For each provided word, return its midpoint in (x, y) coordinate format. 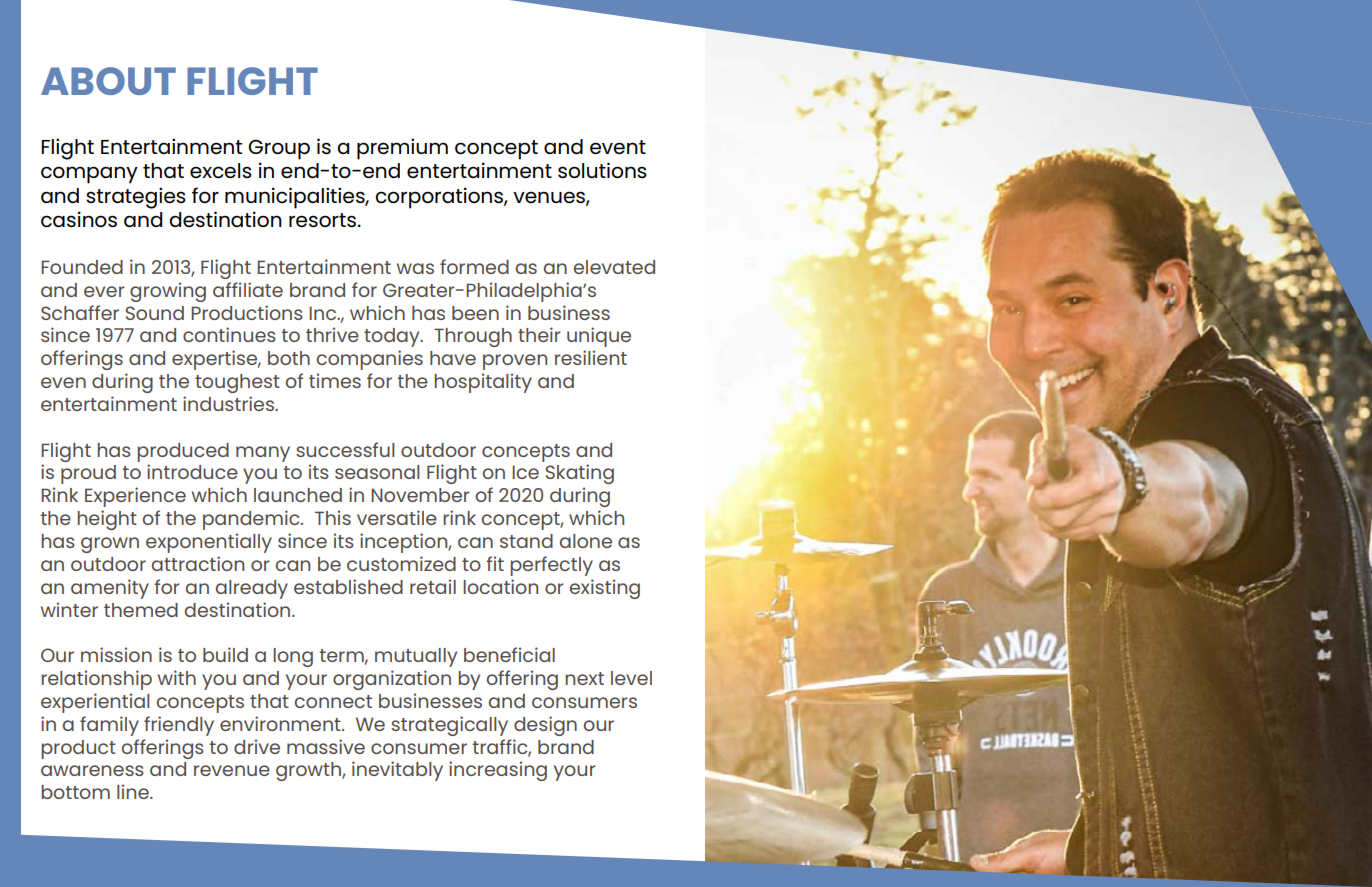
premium (402, 149)
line (134, 791)
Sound (155, 313)
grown (110, 545)
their (539, 334)
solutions (602, 170)
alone (586, 541)
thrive (332, 334)
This (333, 517)
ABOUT (108, 81)
